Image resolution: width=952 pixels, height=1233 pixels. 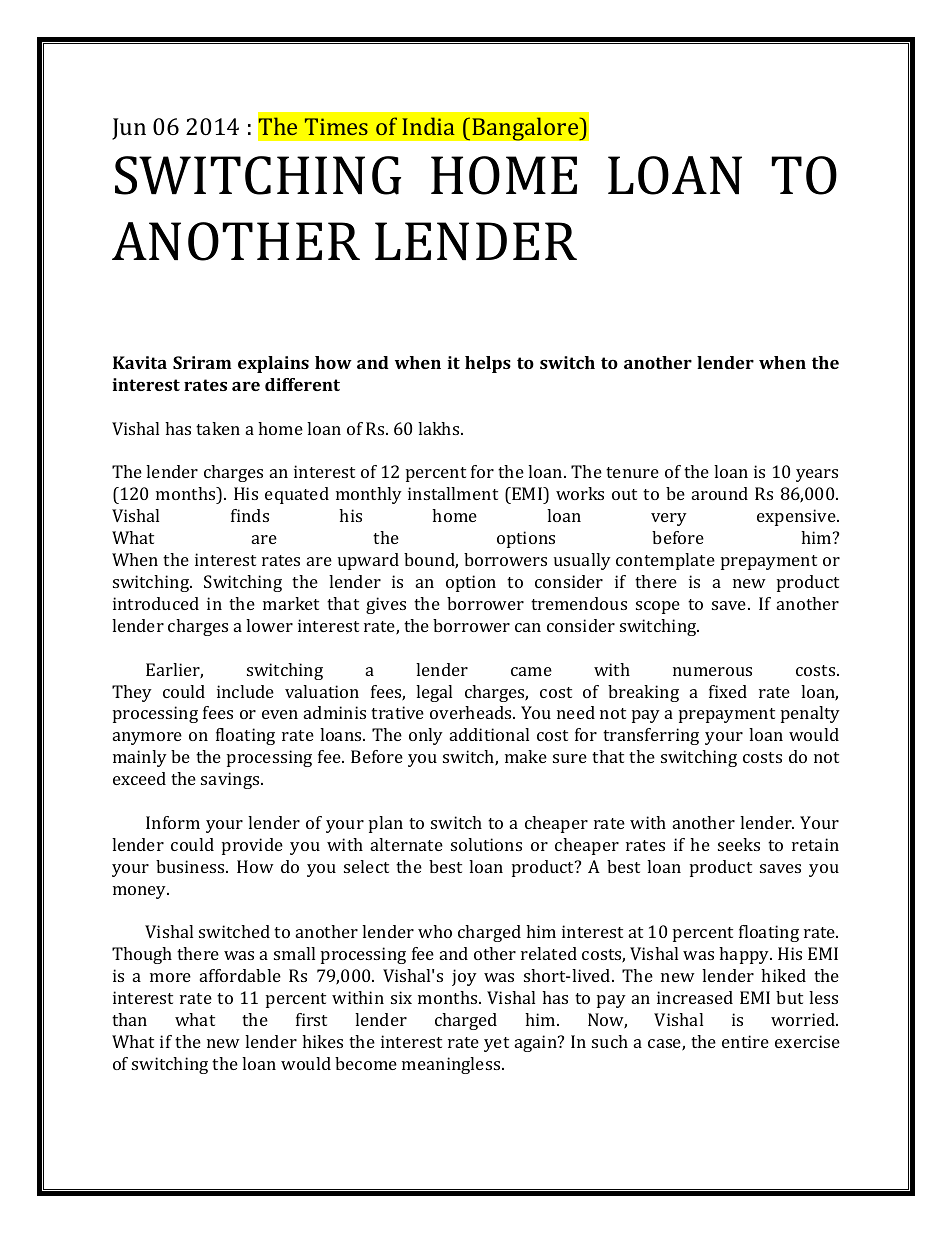 I want to click on introduced, so click(x=156, y=603).
